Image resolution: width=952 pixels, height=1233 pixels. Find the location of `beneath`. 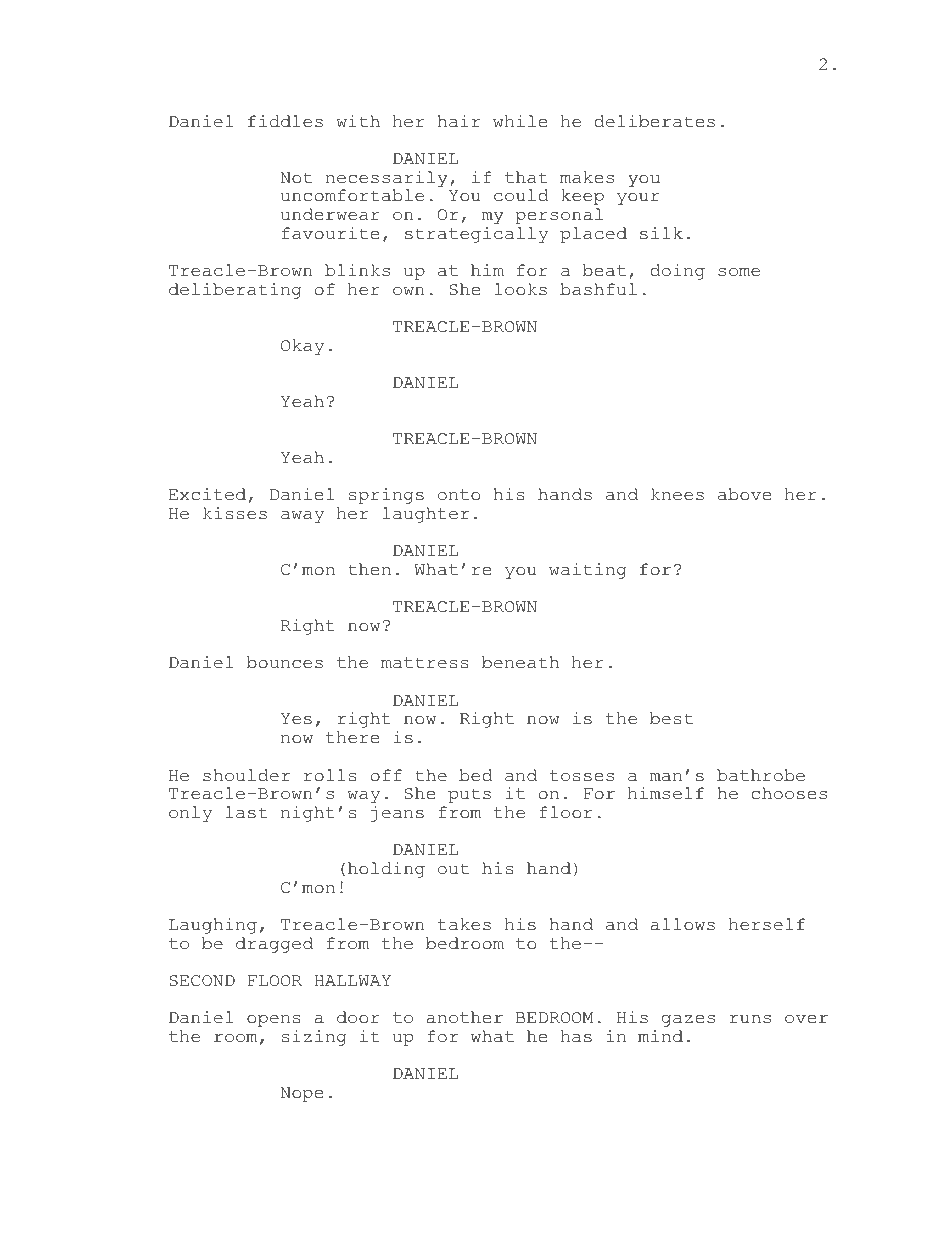

beneath is located at coordinates (520, 662).
